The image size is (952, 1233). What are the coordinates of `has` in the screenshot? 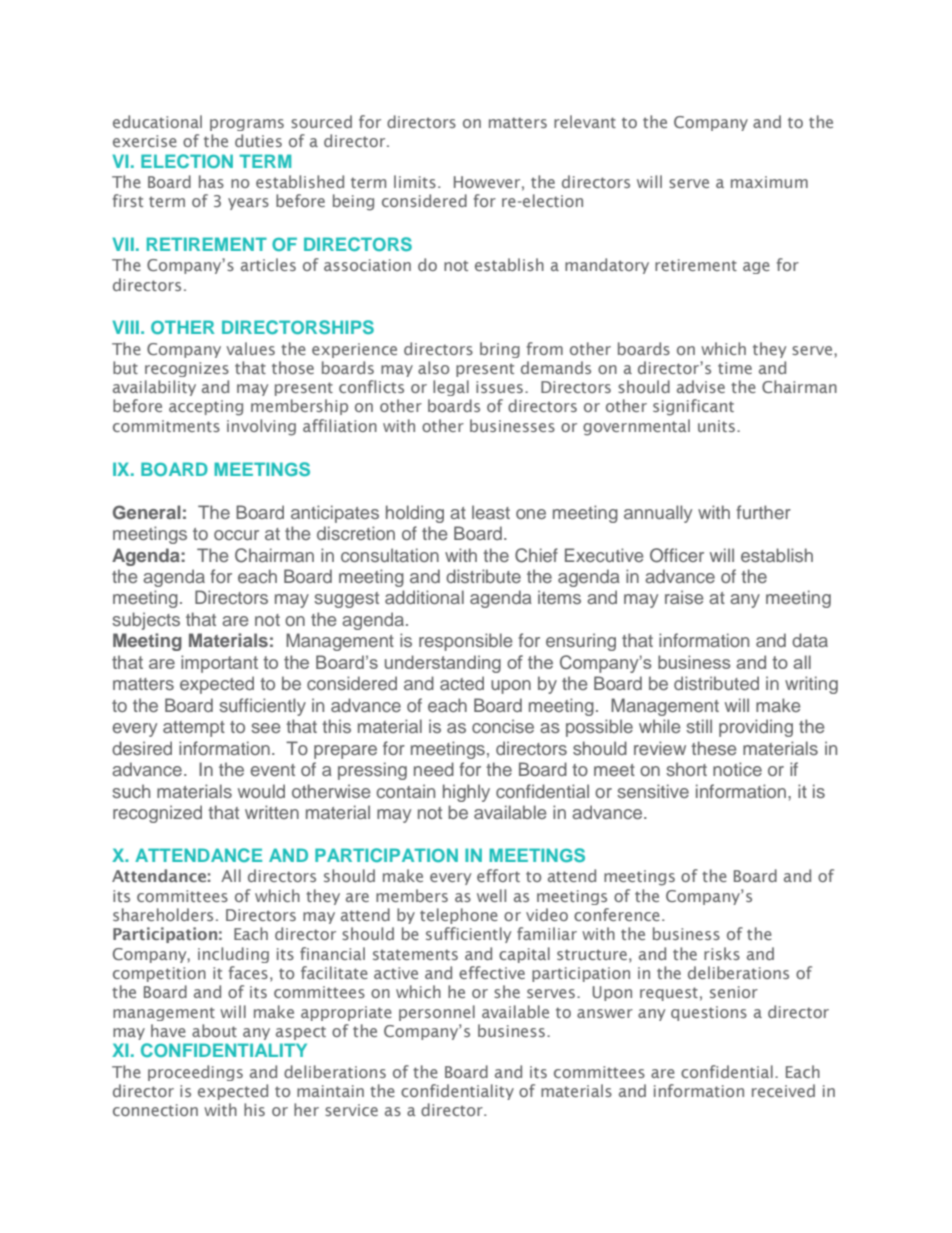 It's located at (211, 181).
